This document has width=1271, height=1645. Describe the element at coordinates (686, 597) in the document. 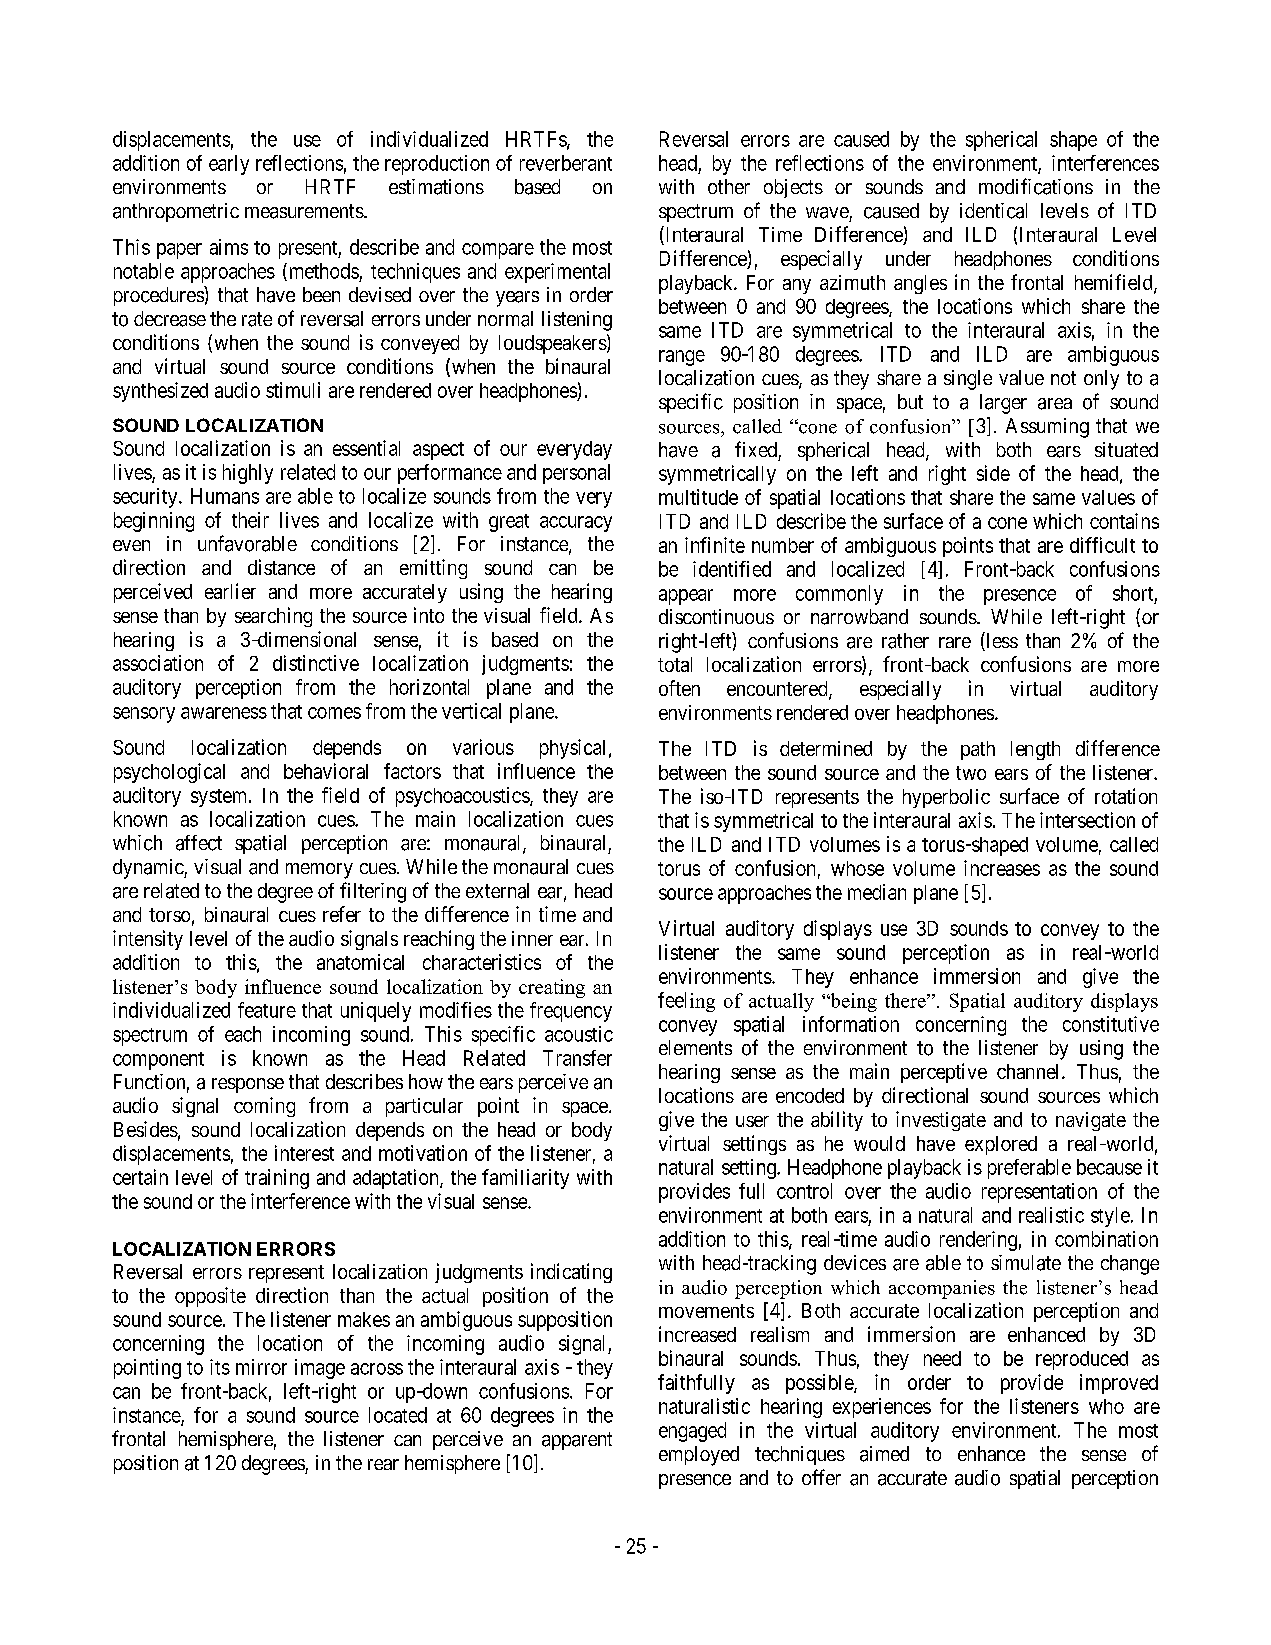

I see `appear` at that location.
